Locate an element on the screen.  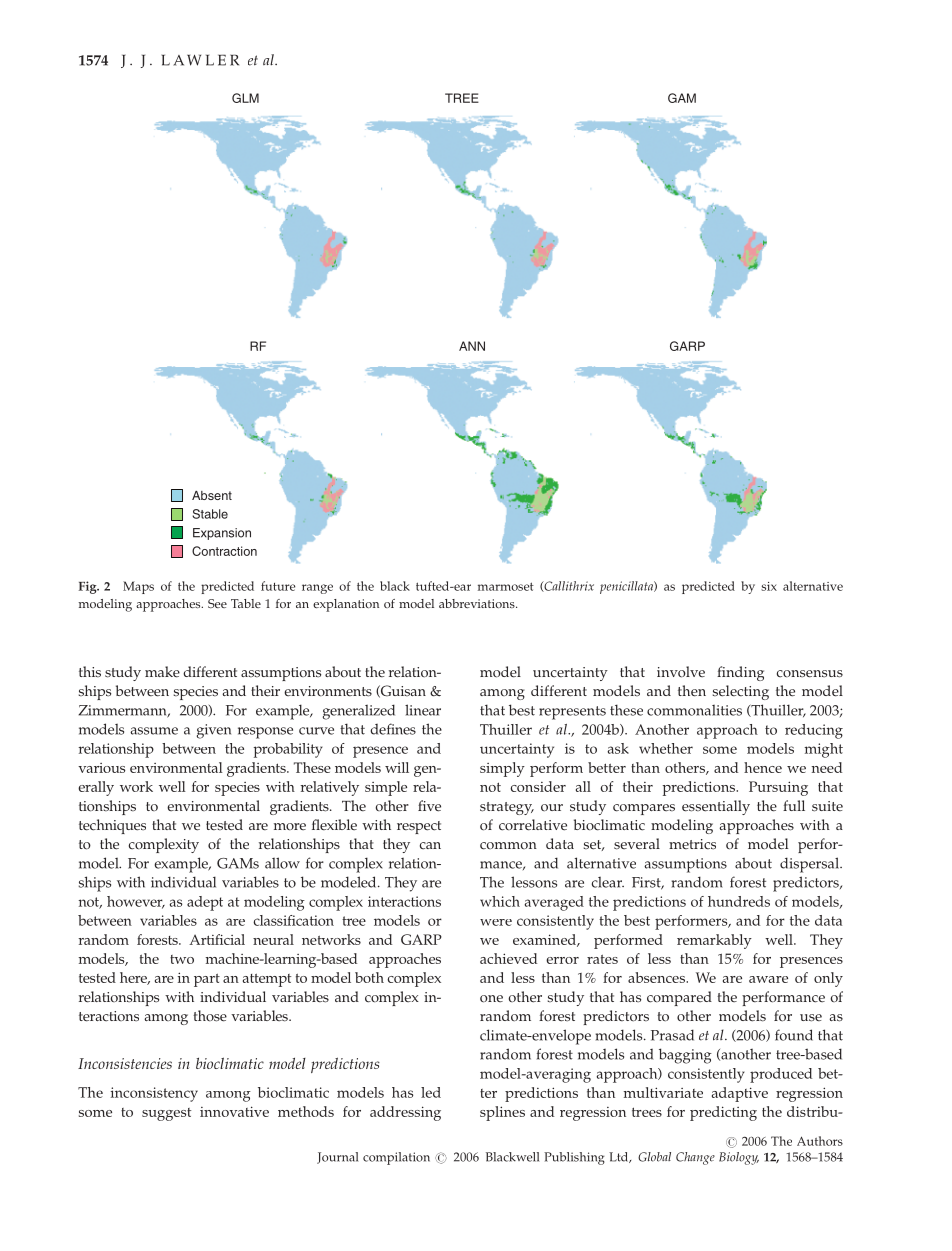
suggest is located at coordinates (166, 1114).
